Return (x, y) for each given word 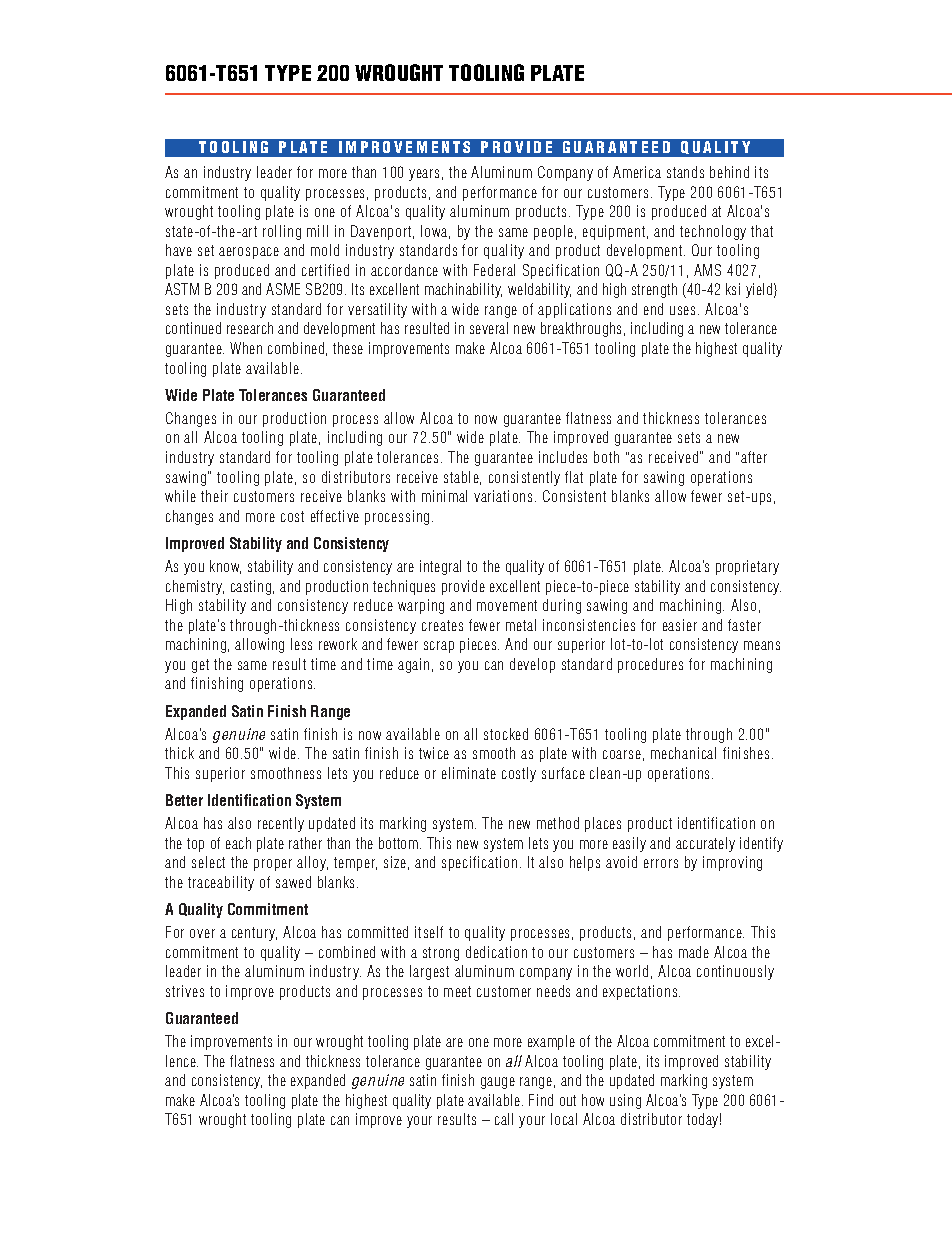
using (625, 1101)
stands (685, 172)
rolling (282, 232)
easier (680, 625)
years (424, 175)
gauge (498, 1083)
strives (185, 991)
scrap (439, 647)
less (301, 644)
